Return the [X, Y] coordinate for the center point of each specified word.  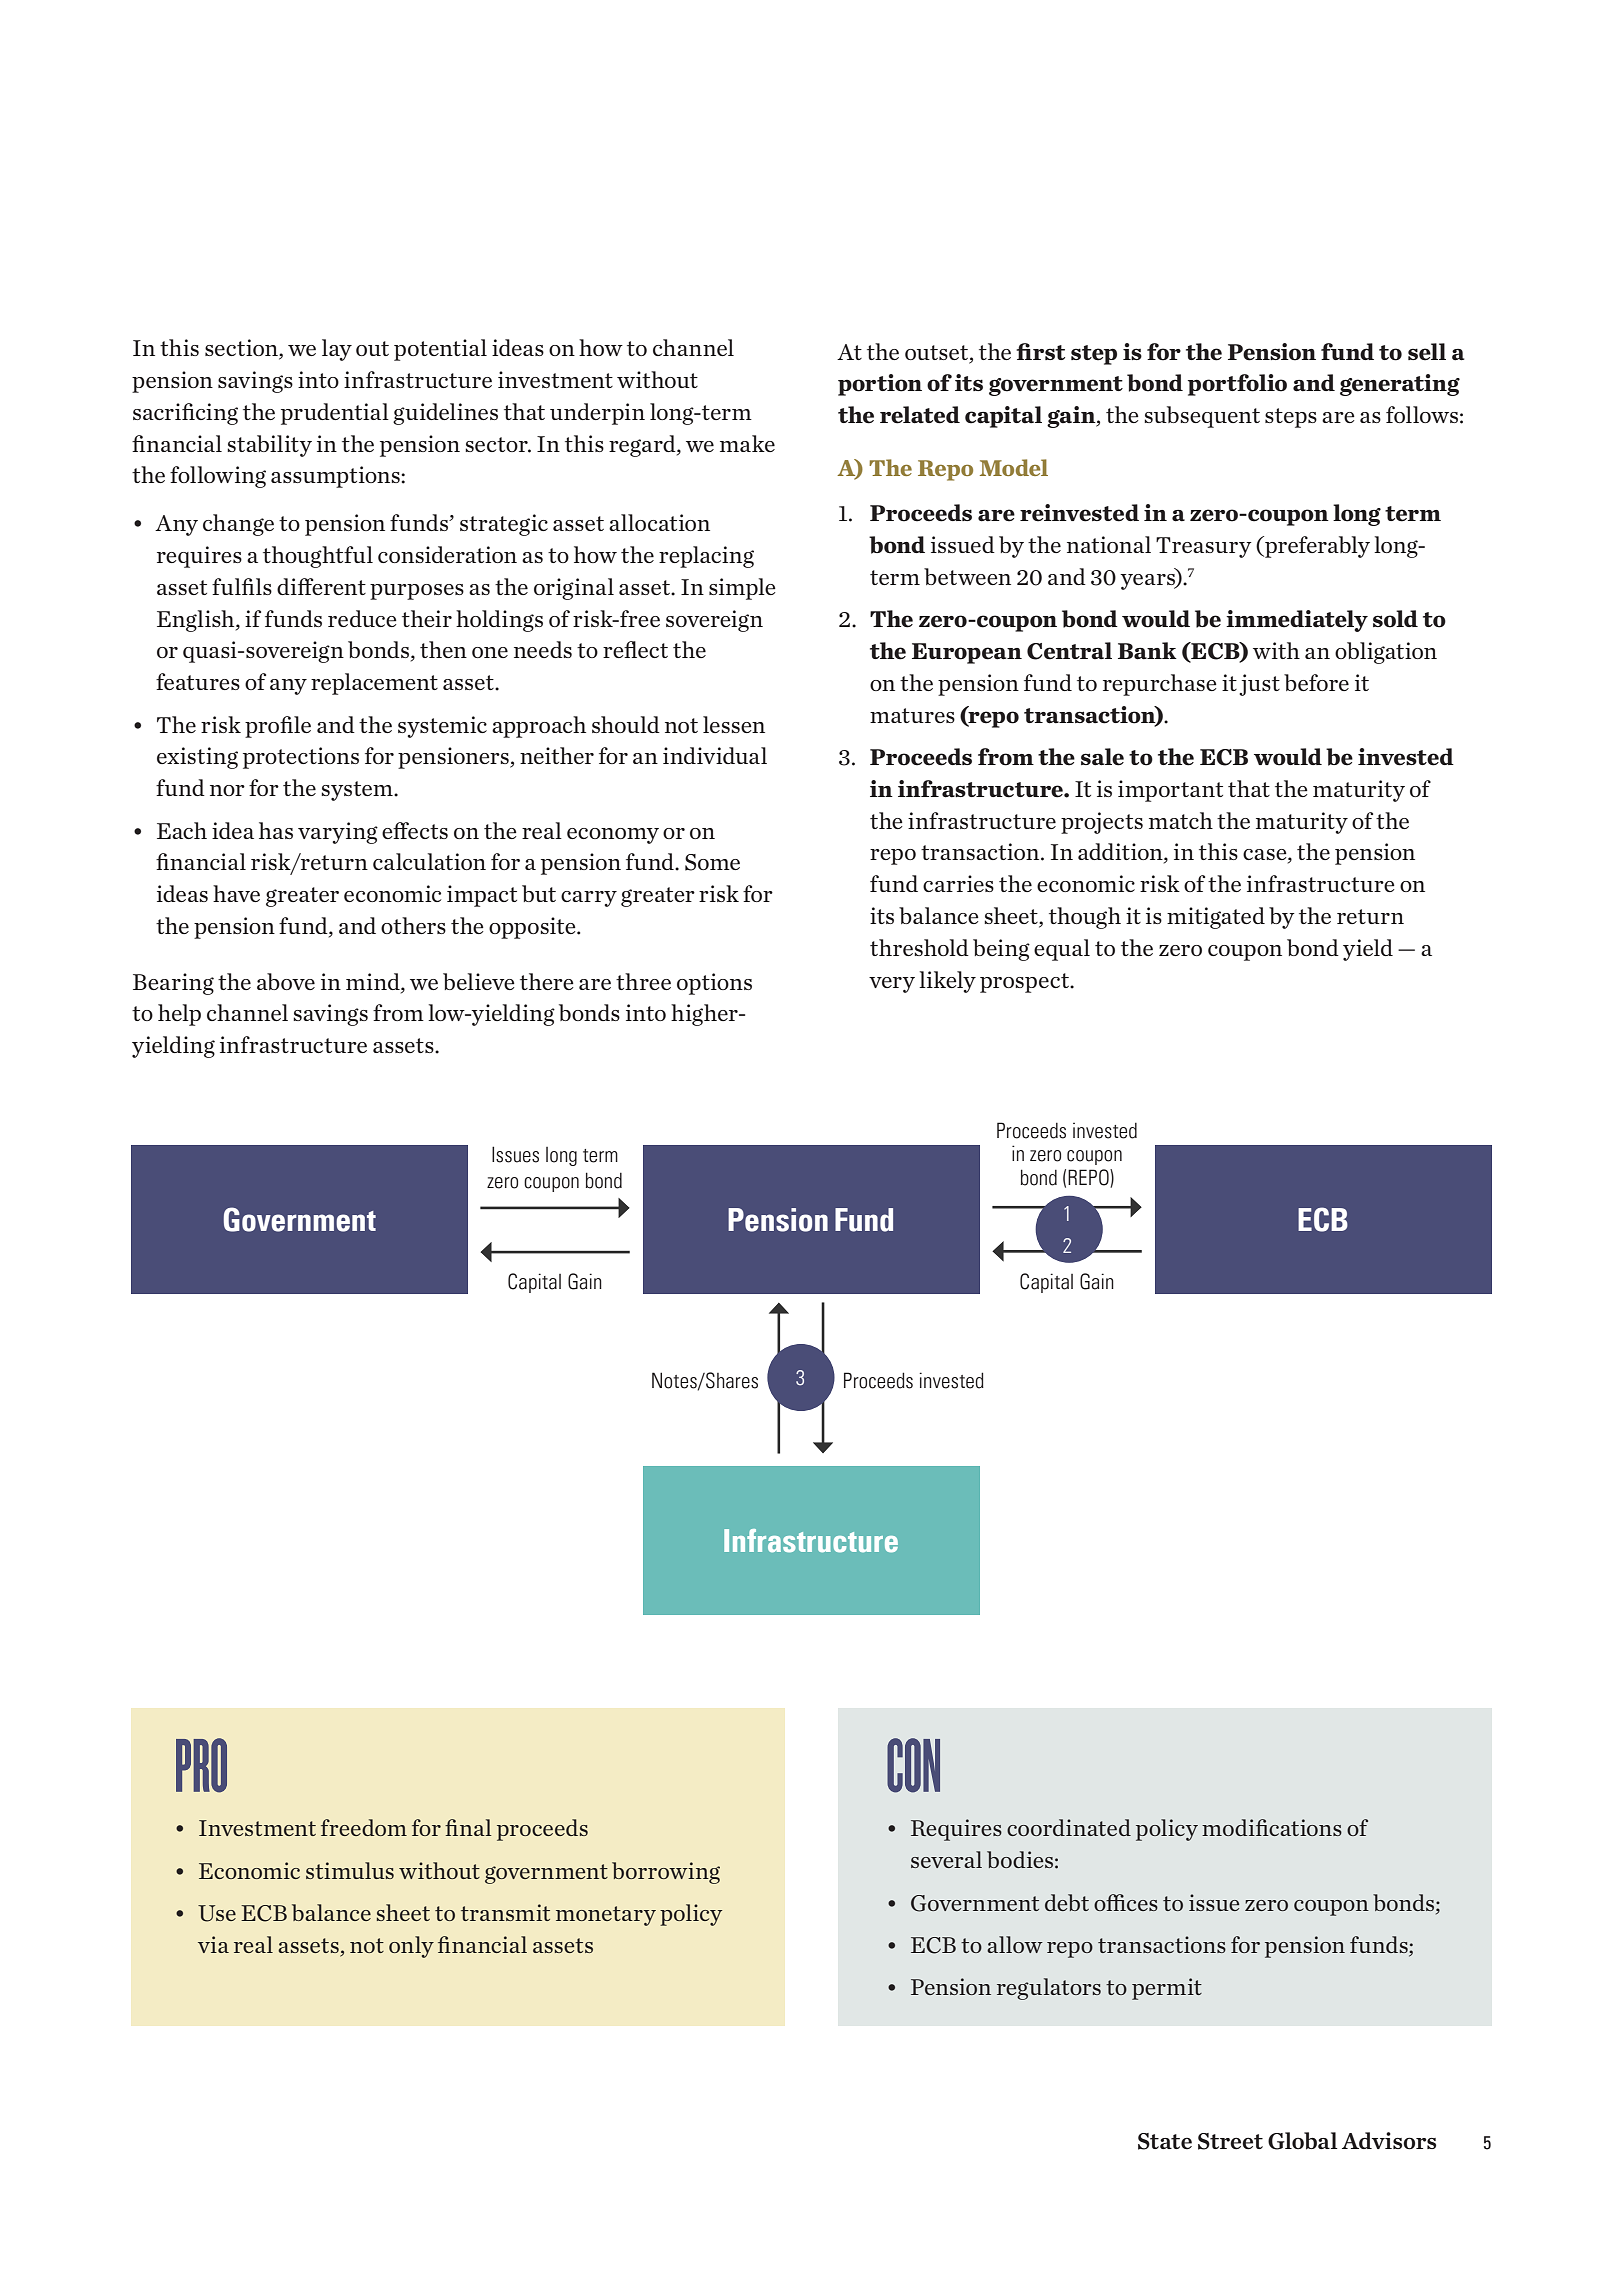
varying [338, 833]
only [411, 1947]
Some [712, 862]
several [946, 1859]
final [468, 1827]
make [747, 443]
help [179, 1015]
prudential [335, 414]
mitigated [1216, 918]
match [1181, 820]
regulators [1049, 1989]
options [714, 984]
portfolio [1237, 385]
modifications [1272, 1827]
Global [1302, 2141]
